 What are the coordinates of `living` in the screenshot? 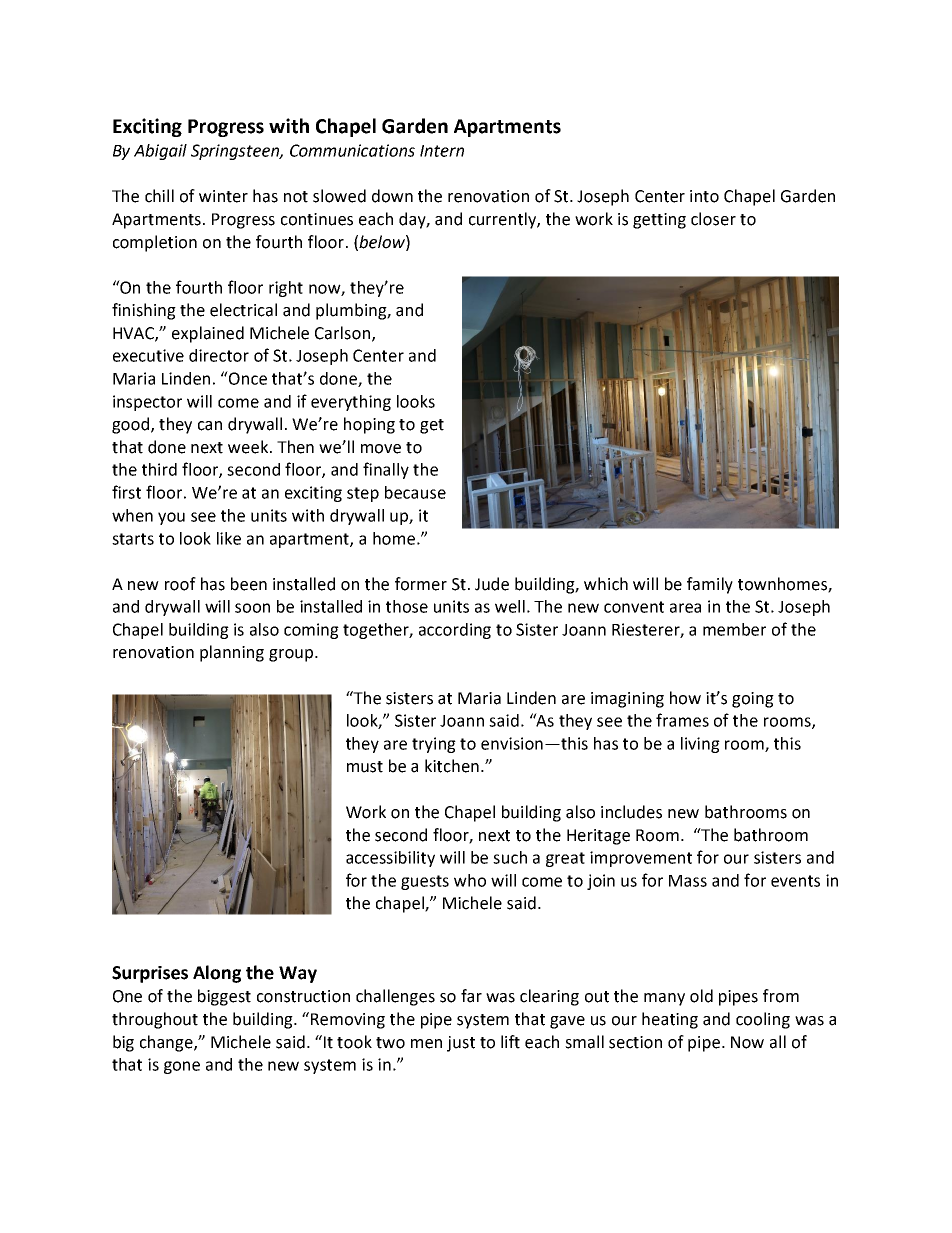 It's located at (700, 745).
